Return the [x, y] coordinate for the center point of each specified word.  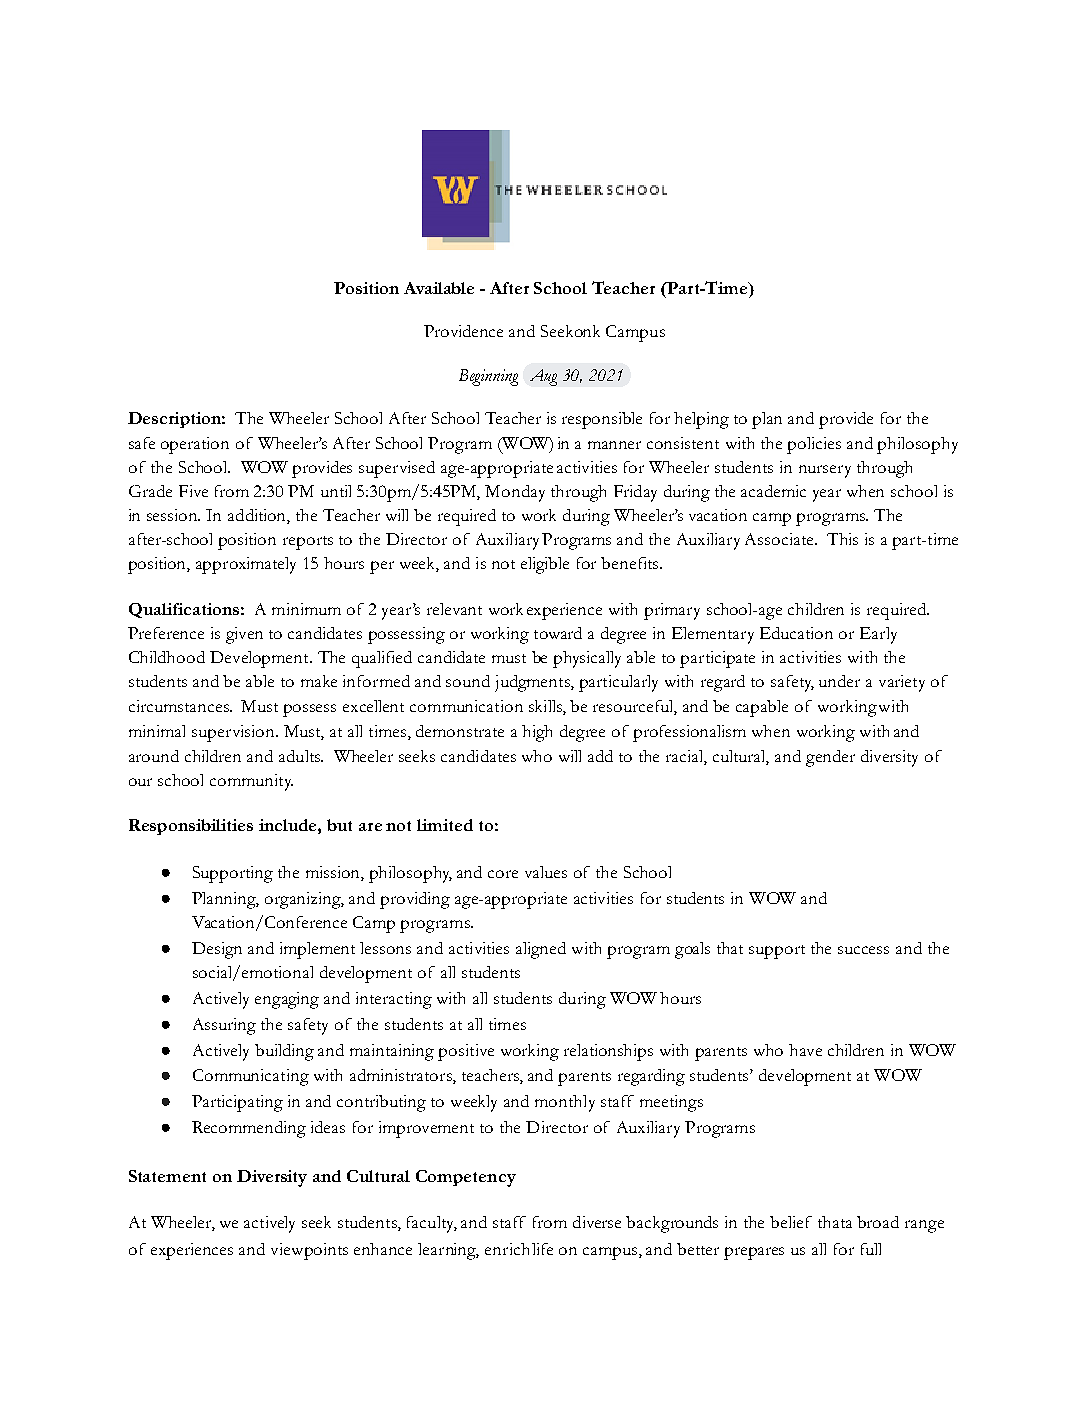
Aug [543, 377]
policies [814, 445]
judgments [533, 683]
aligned [541, 950]
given [244, 635]
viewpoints [309, 1251]
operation [195, 445]
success [863, 950]
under [839, 681]
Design [217, 950]
